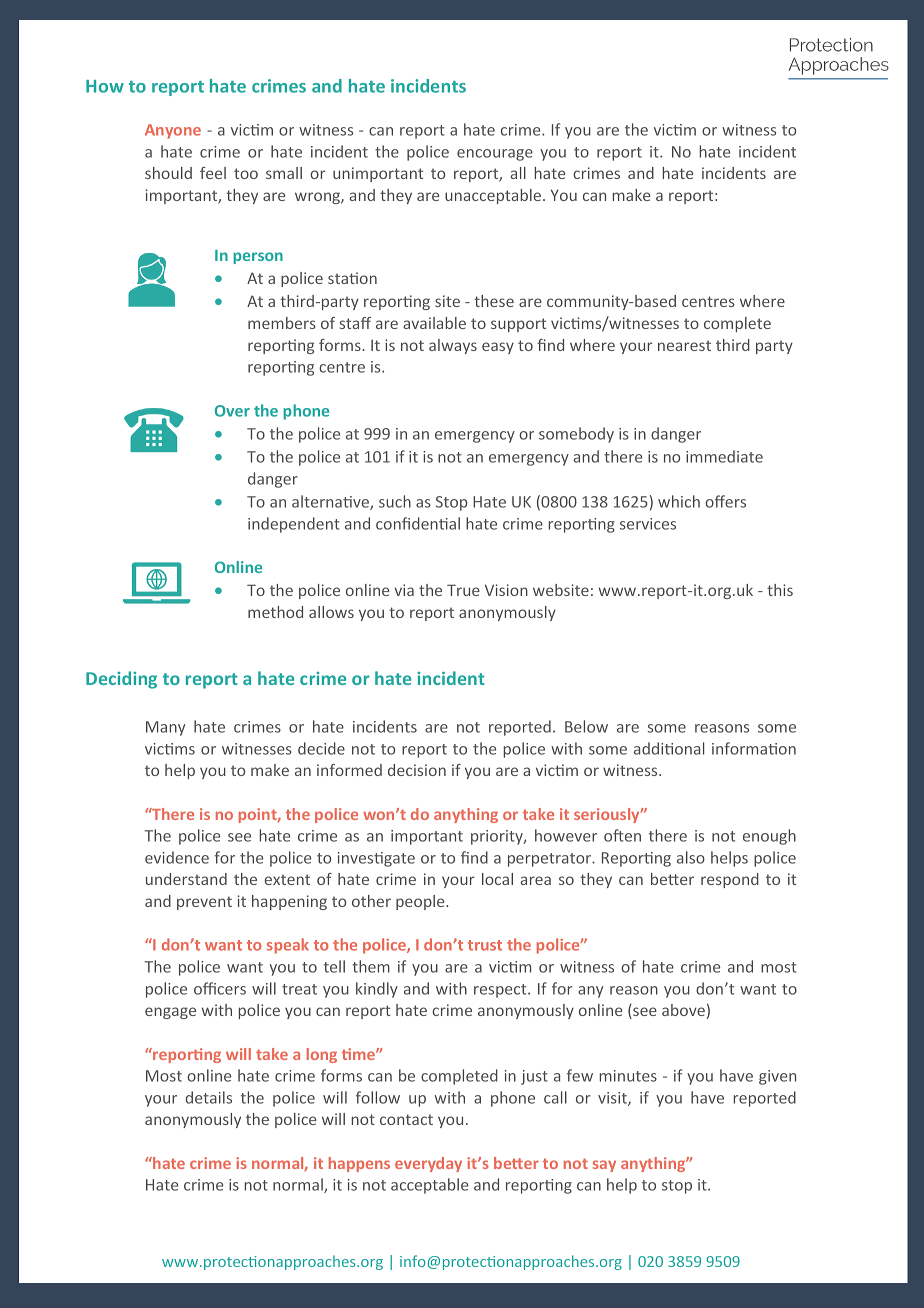 Image resolution: width=924 pixels, height=1308 pixels. What do you see at coordinates (209, 1097) in the screenshot?
I see `details` at bounding box center [209, 1097].
